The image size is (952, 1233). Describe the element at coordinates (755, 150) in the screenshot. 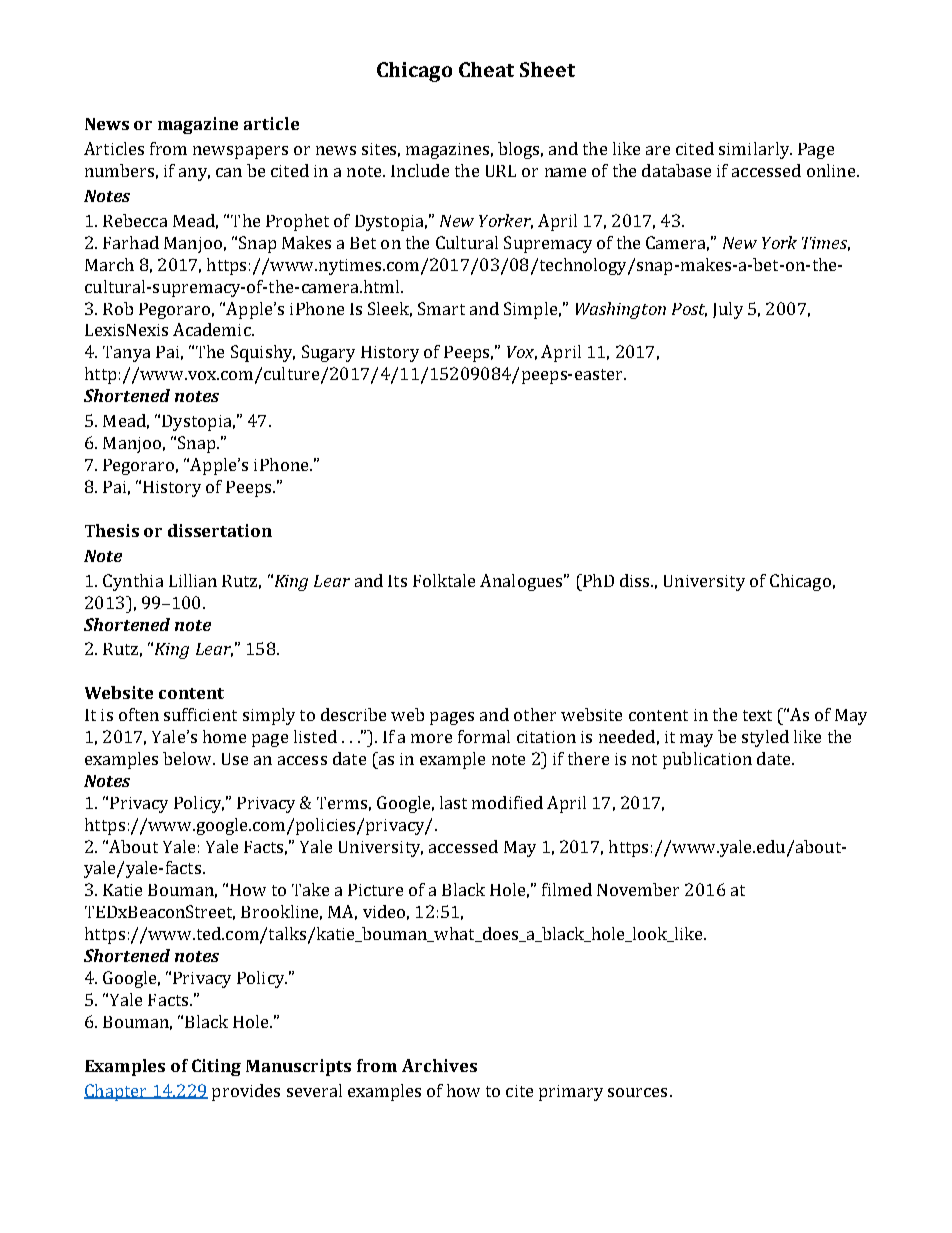

I see `similarly` at that location.
